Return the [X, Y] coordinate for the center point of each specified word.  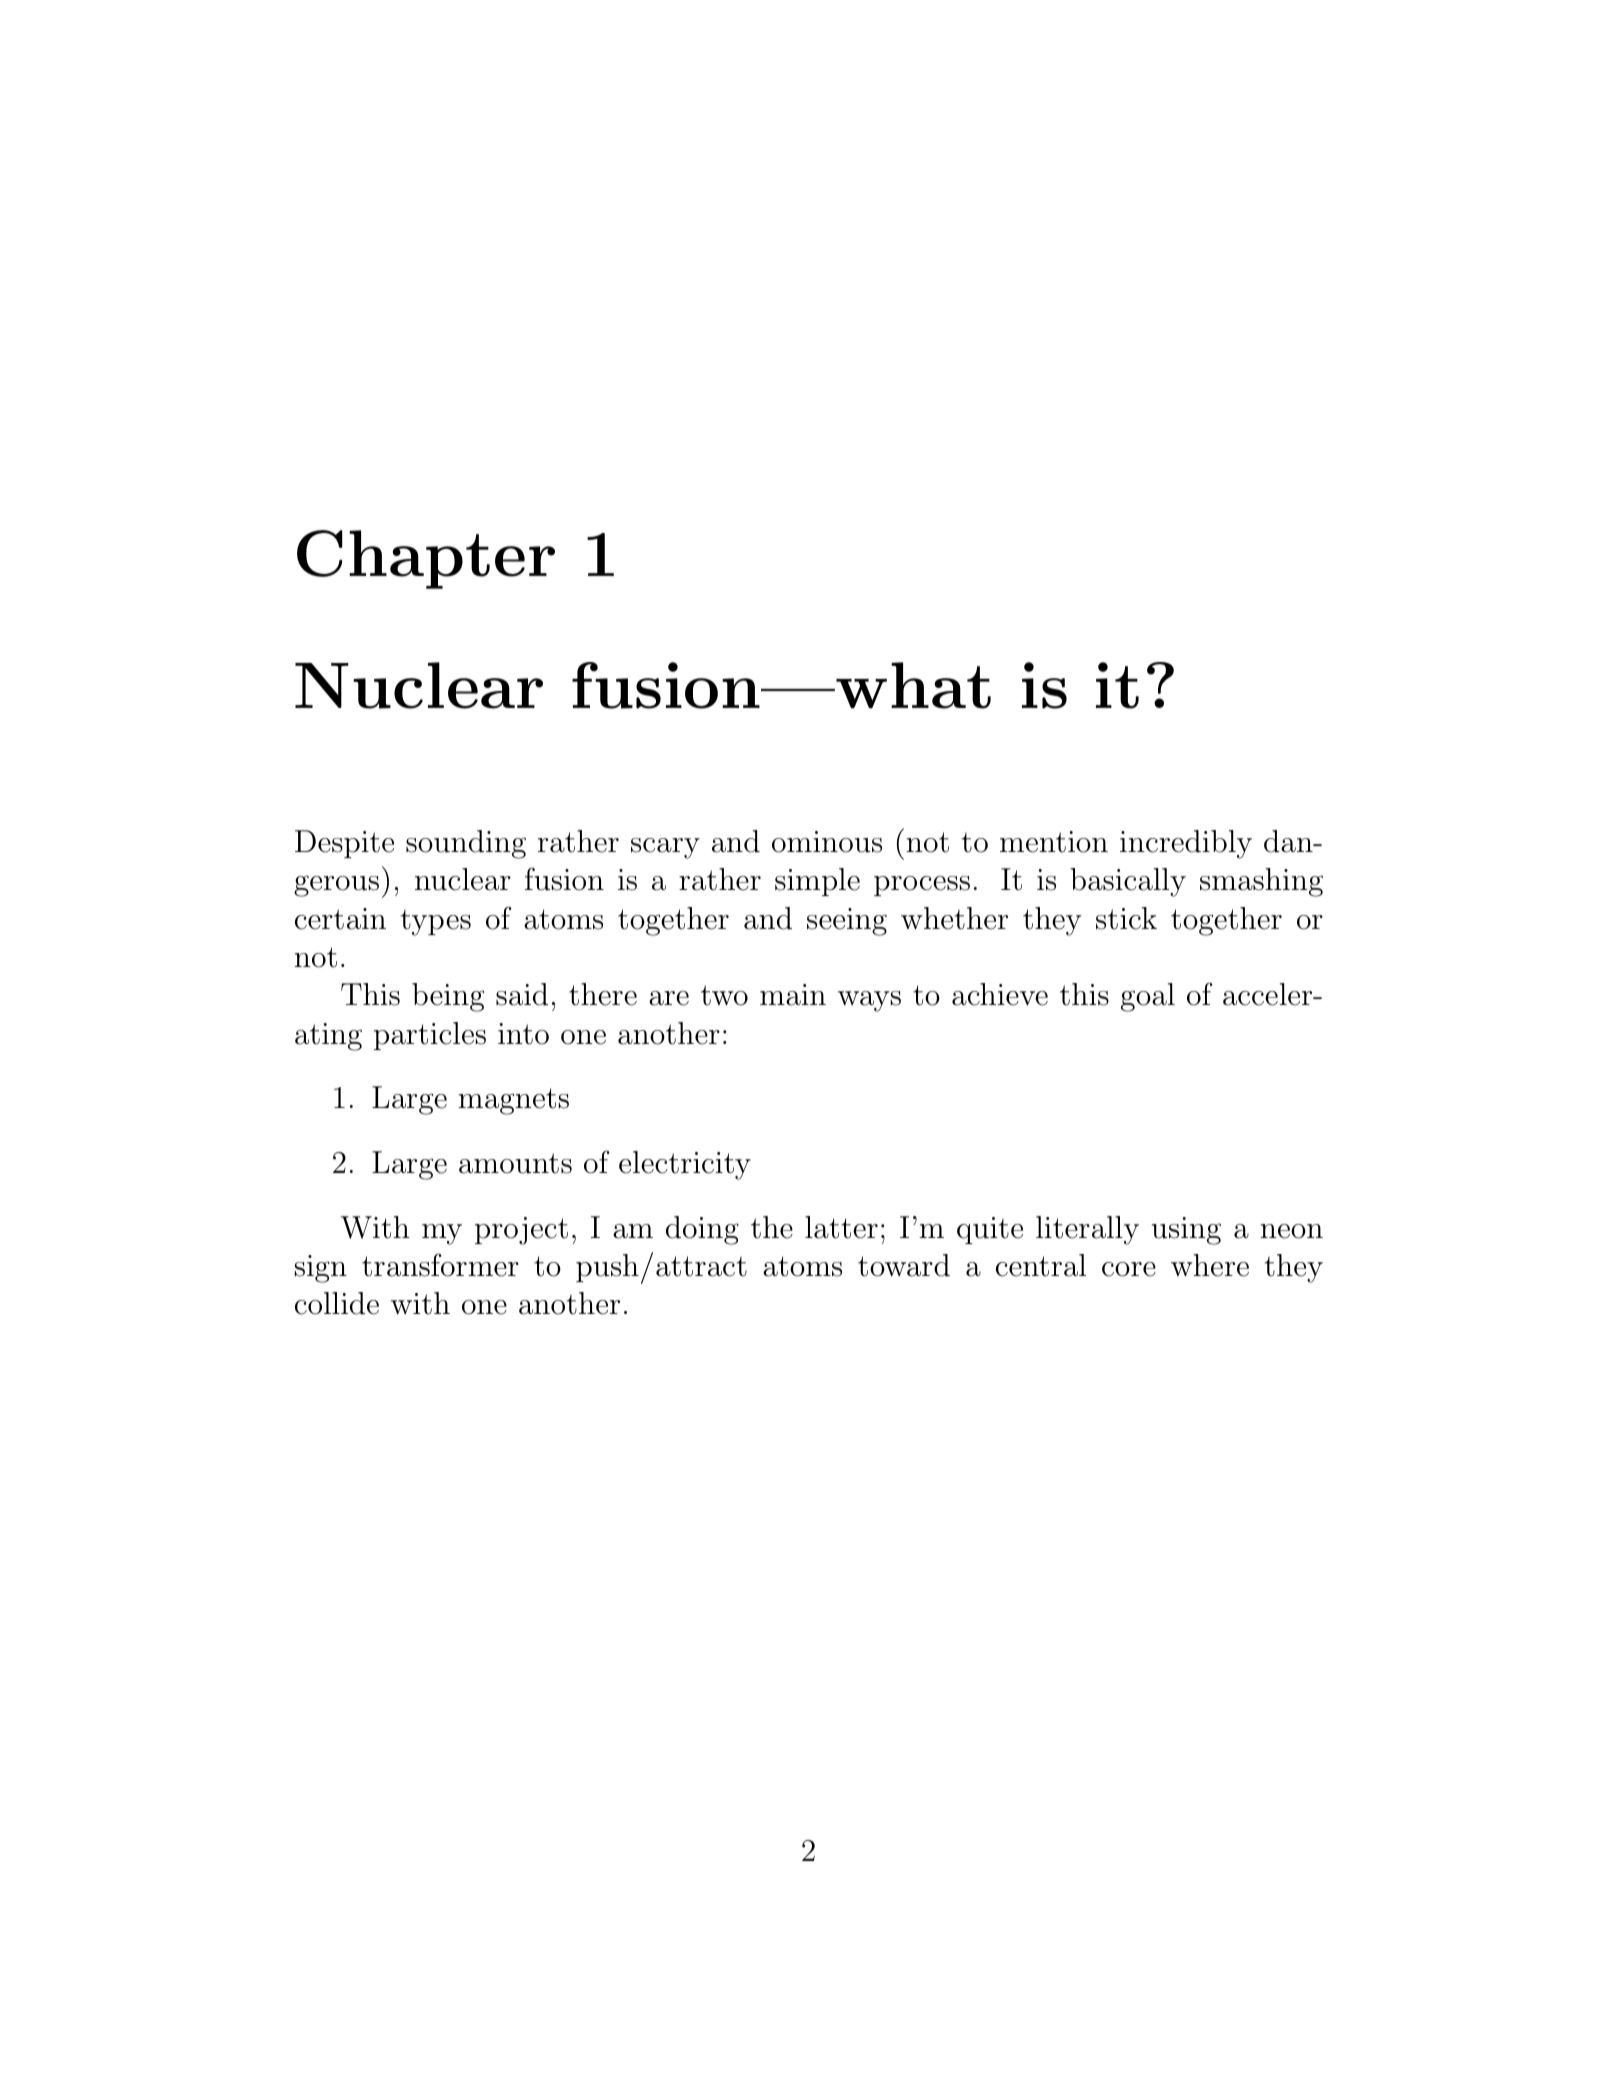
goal [1148, 997]
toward [904, 1265]
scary [665, 848]
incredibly [1186, 844]
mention [1054, 842]
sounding [466, 844]
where [1210, 1265]
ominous [827, 842]
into [523, 1034]
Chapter [426, 559]
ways [869, 1001]
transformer [440, 1265]
